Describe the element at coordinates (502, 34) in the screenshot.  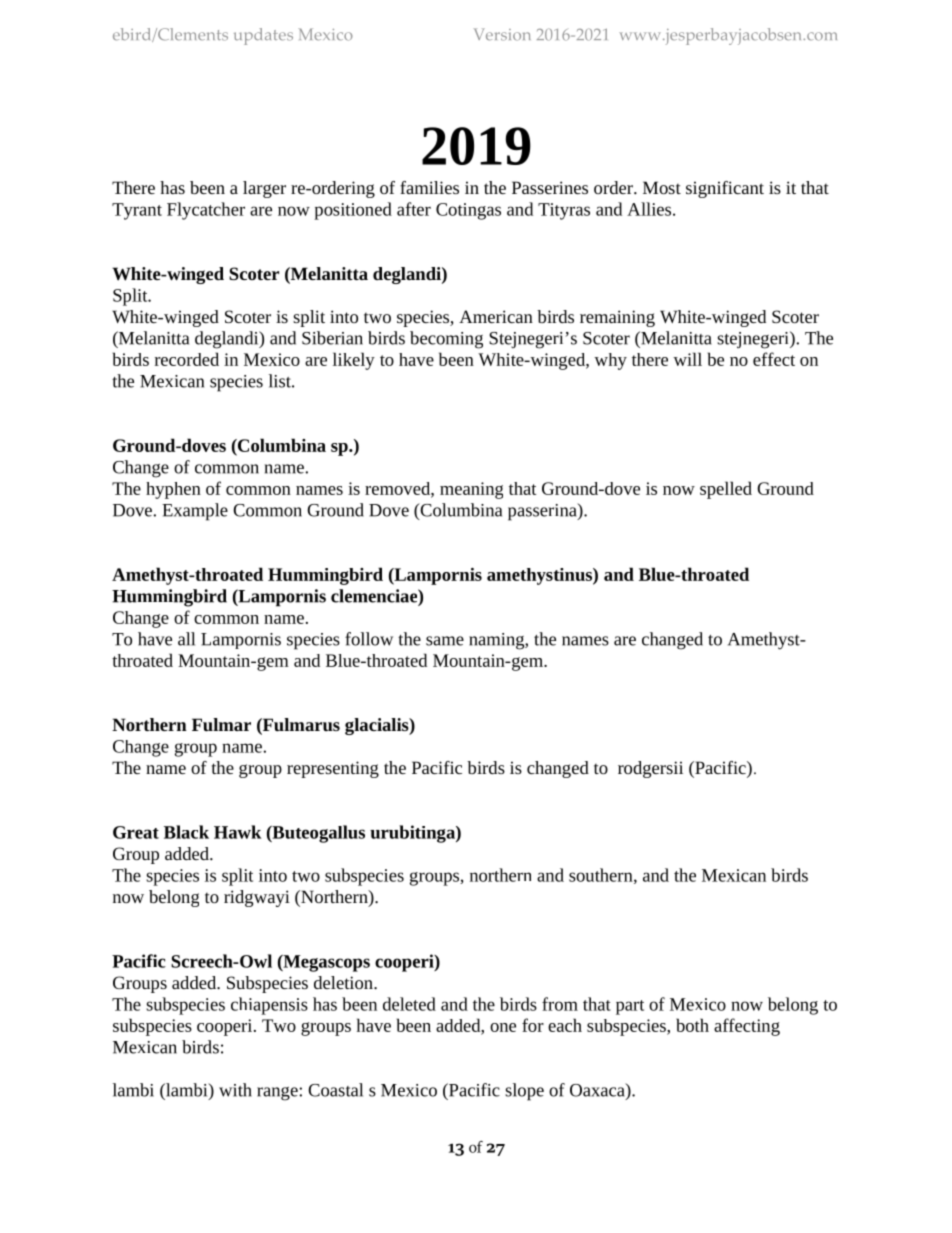
I see `Version` at that location.
